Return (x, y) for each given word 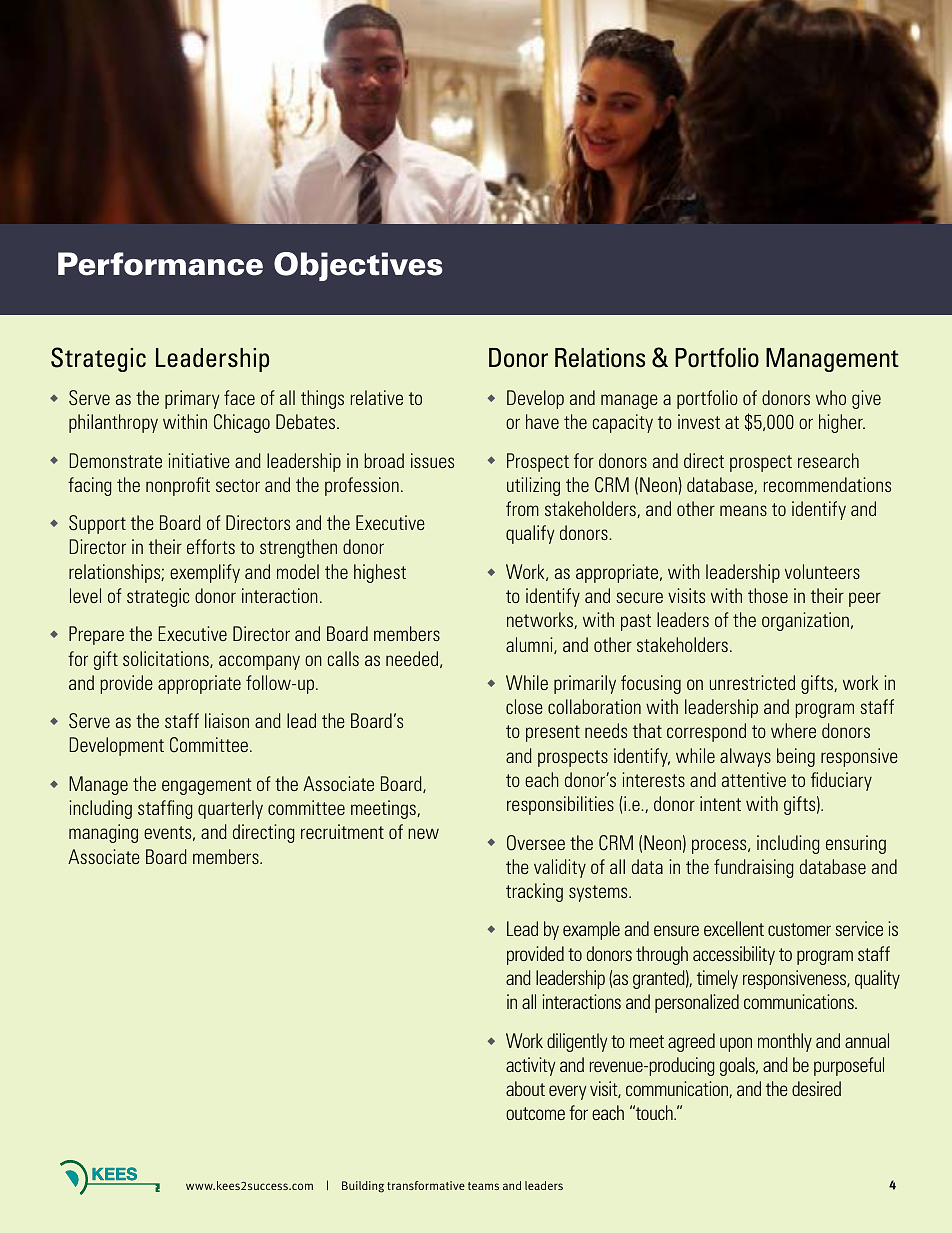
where (793, 730)
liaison (227, 720)
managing (103, 833)
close (524, 706)
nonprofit (178, 486)
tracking (534, 892)
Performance (160, 264)
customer (799, 929)
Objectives (358, 266)
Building (363, 1187)
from (522, 508)
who (831, 397)
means (743, 510)
